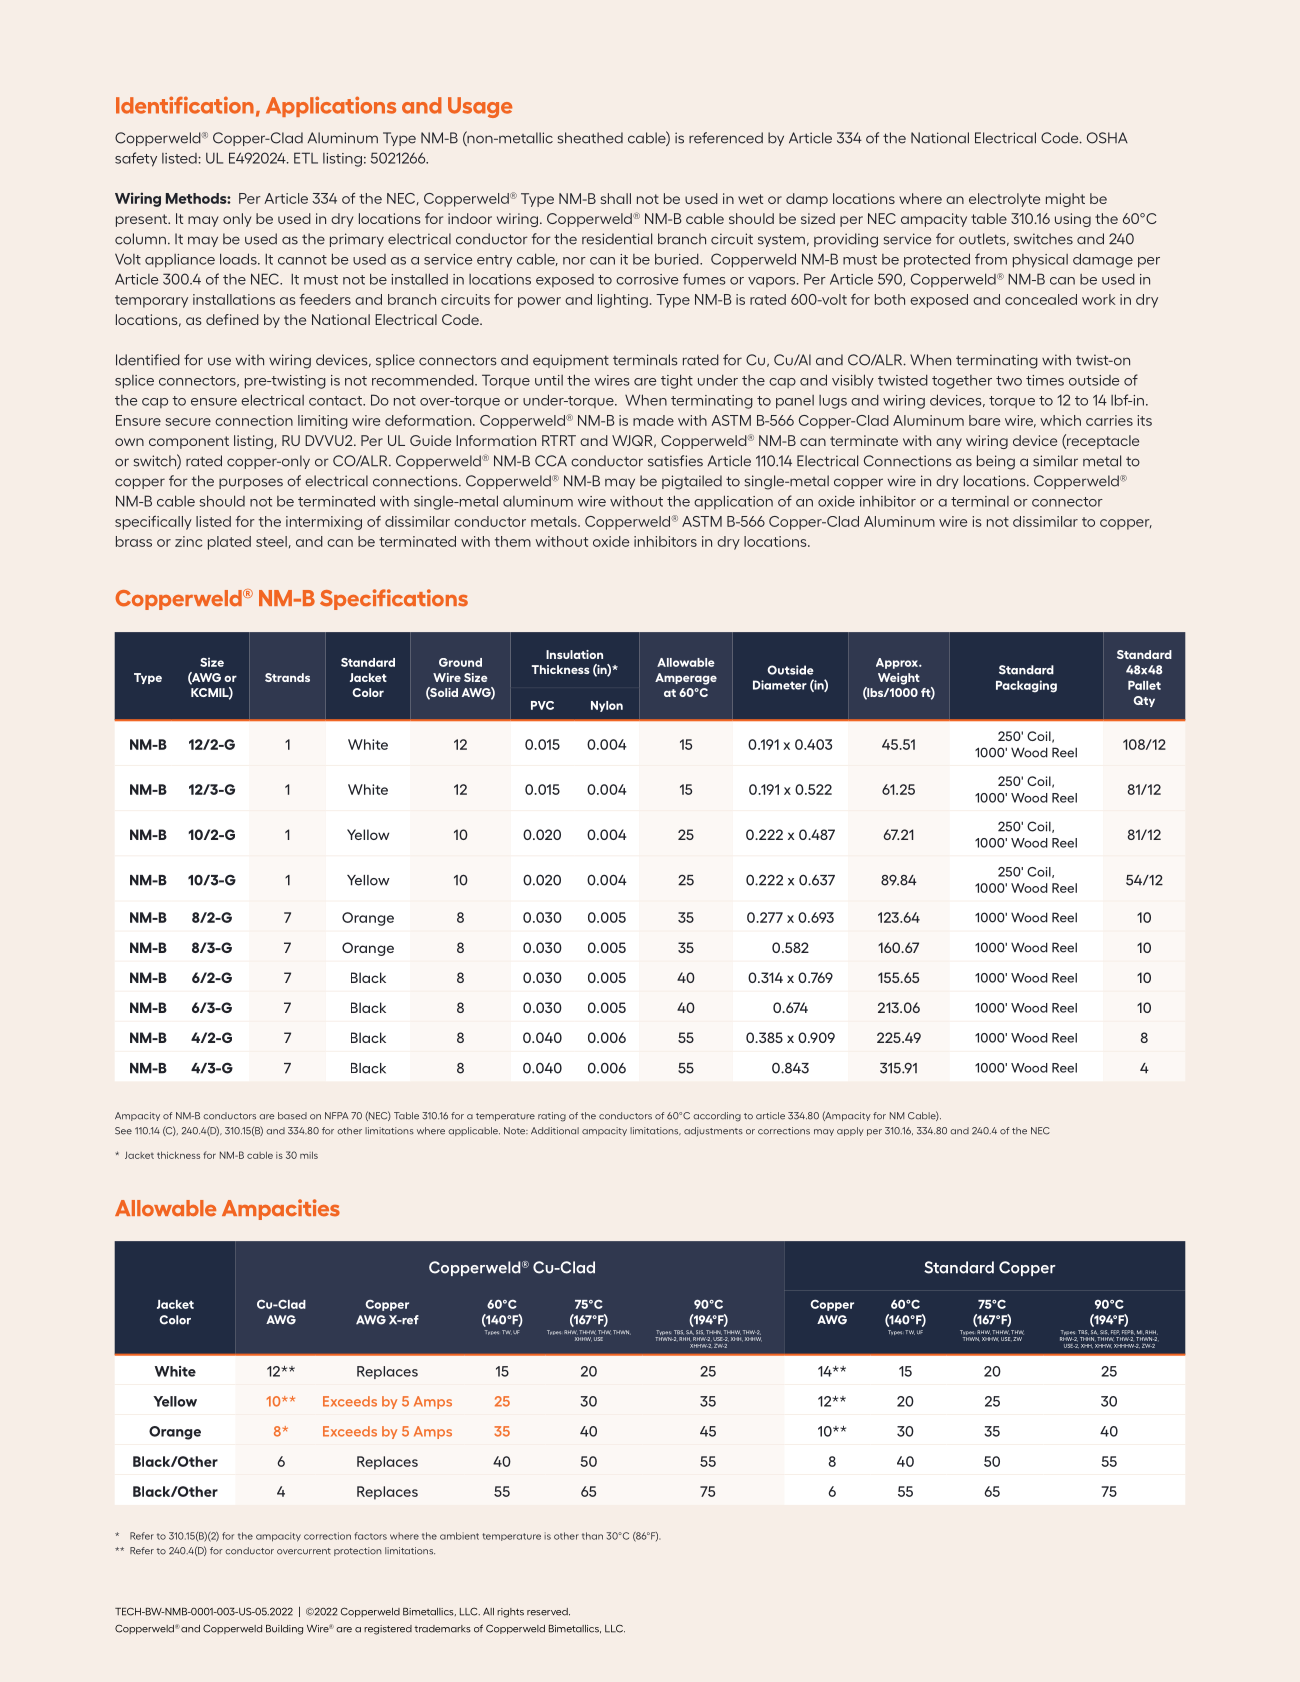  Describe the element at coordinates (592, 1536) in the screenshot. I see `than` at that location.
